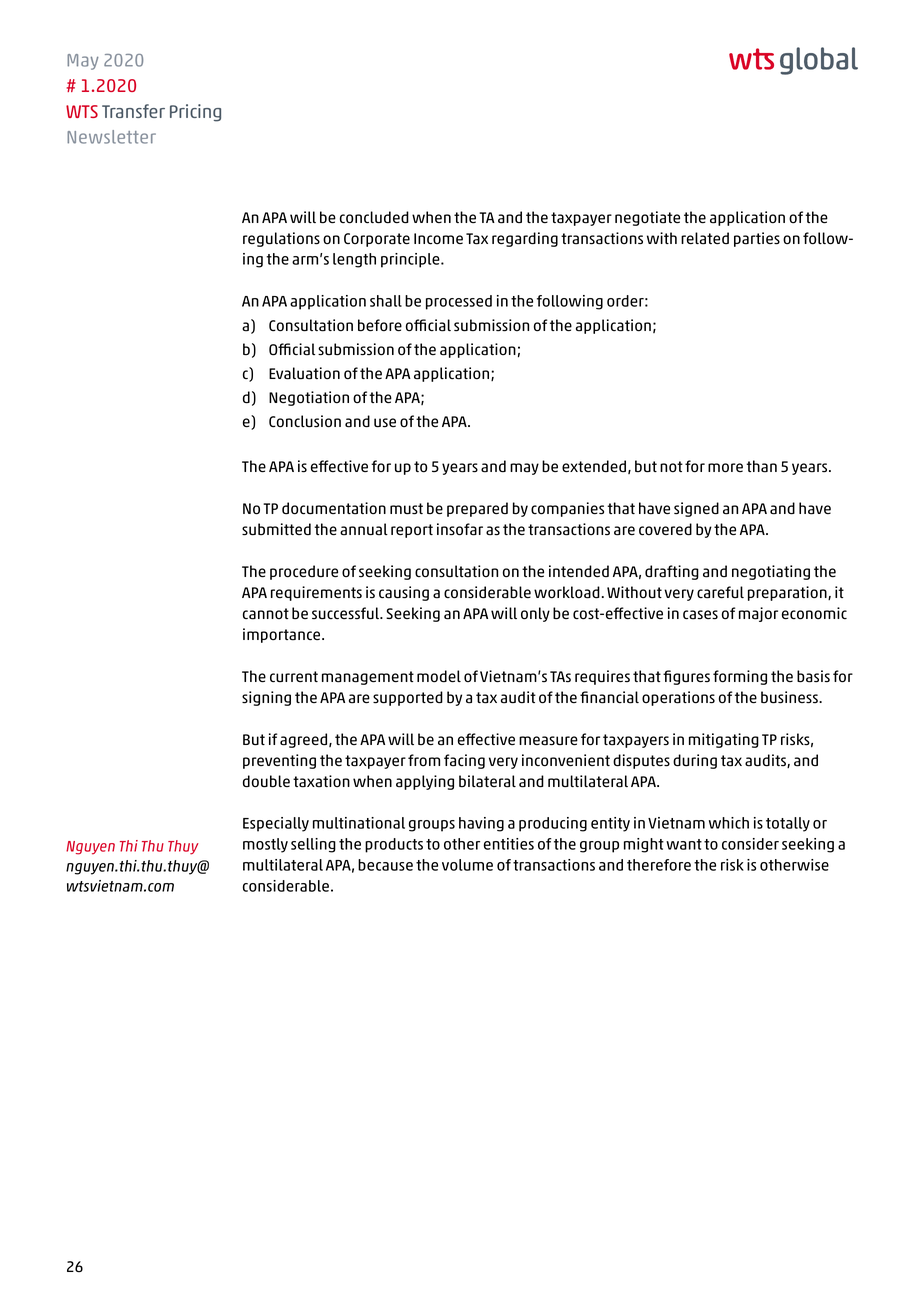 This screenshot has width=924, height=1308. Describe the element at coordinates (374, 217) in the screenshot. I see `concluded` at that location.
